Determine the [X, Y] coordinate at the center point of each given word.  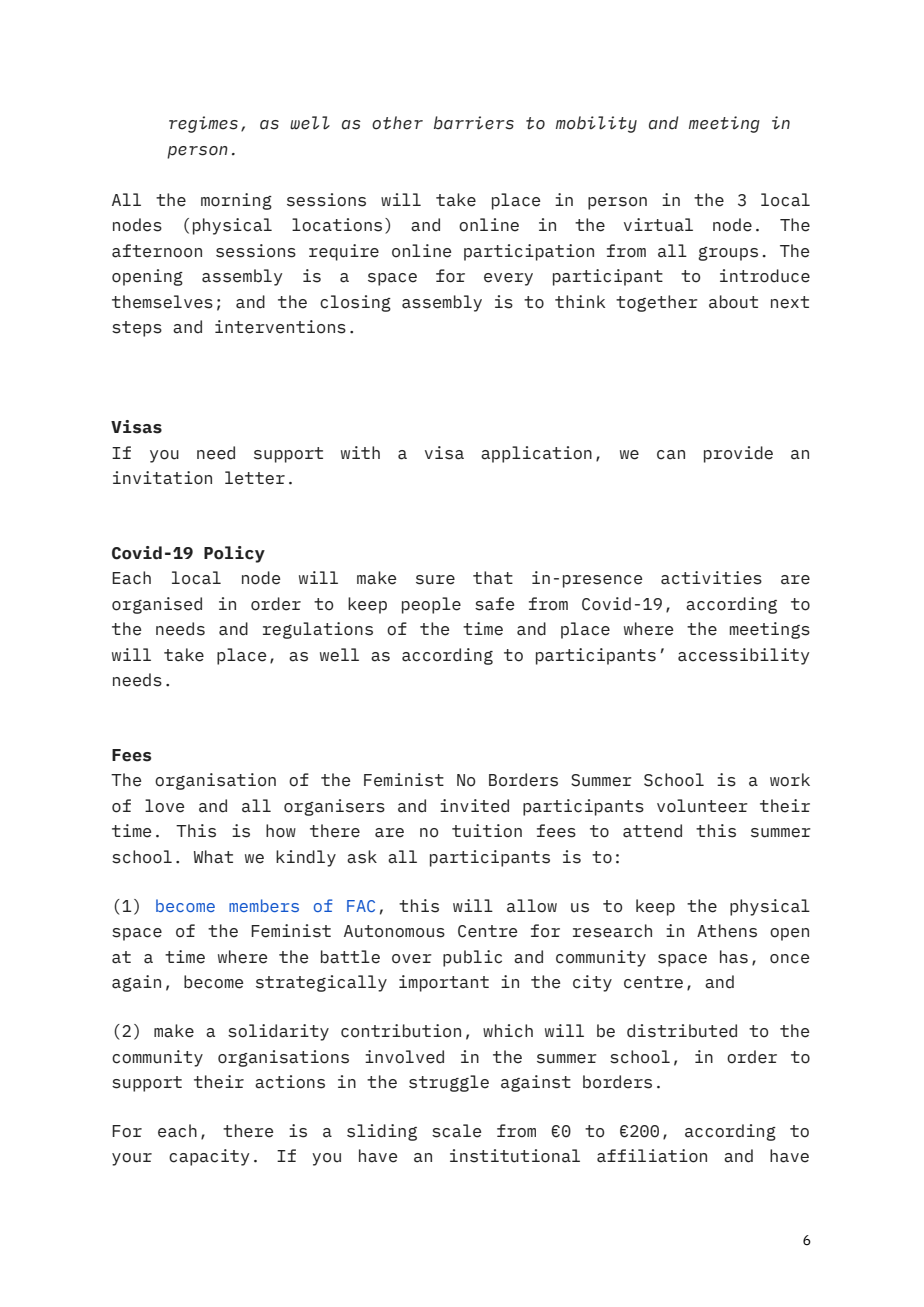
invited [474, 806]
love [164, 806]
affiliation [652, 1156]
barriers [474, 123]
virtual [658, 225]
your [132, 1159]
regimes [203, 124]
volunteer [702, 806]
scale [456, 1131]
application [536, 454]
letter [255, 478]
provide [738, 454]
